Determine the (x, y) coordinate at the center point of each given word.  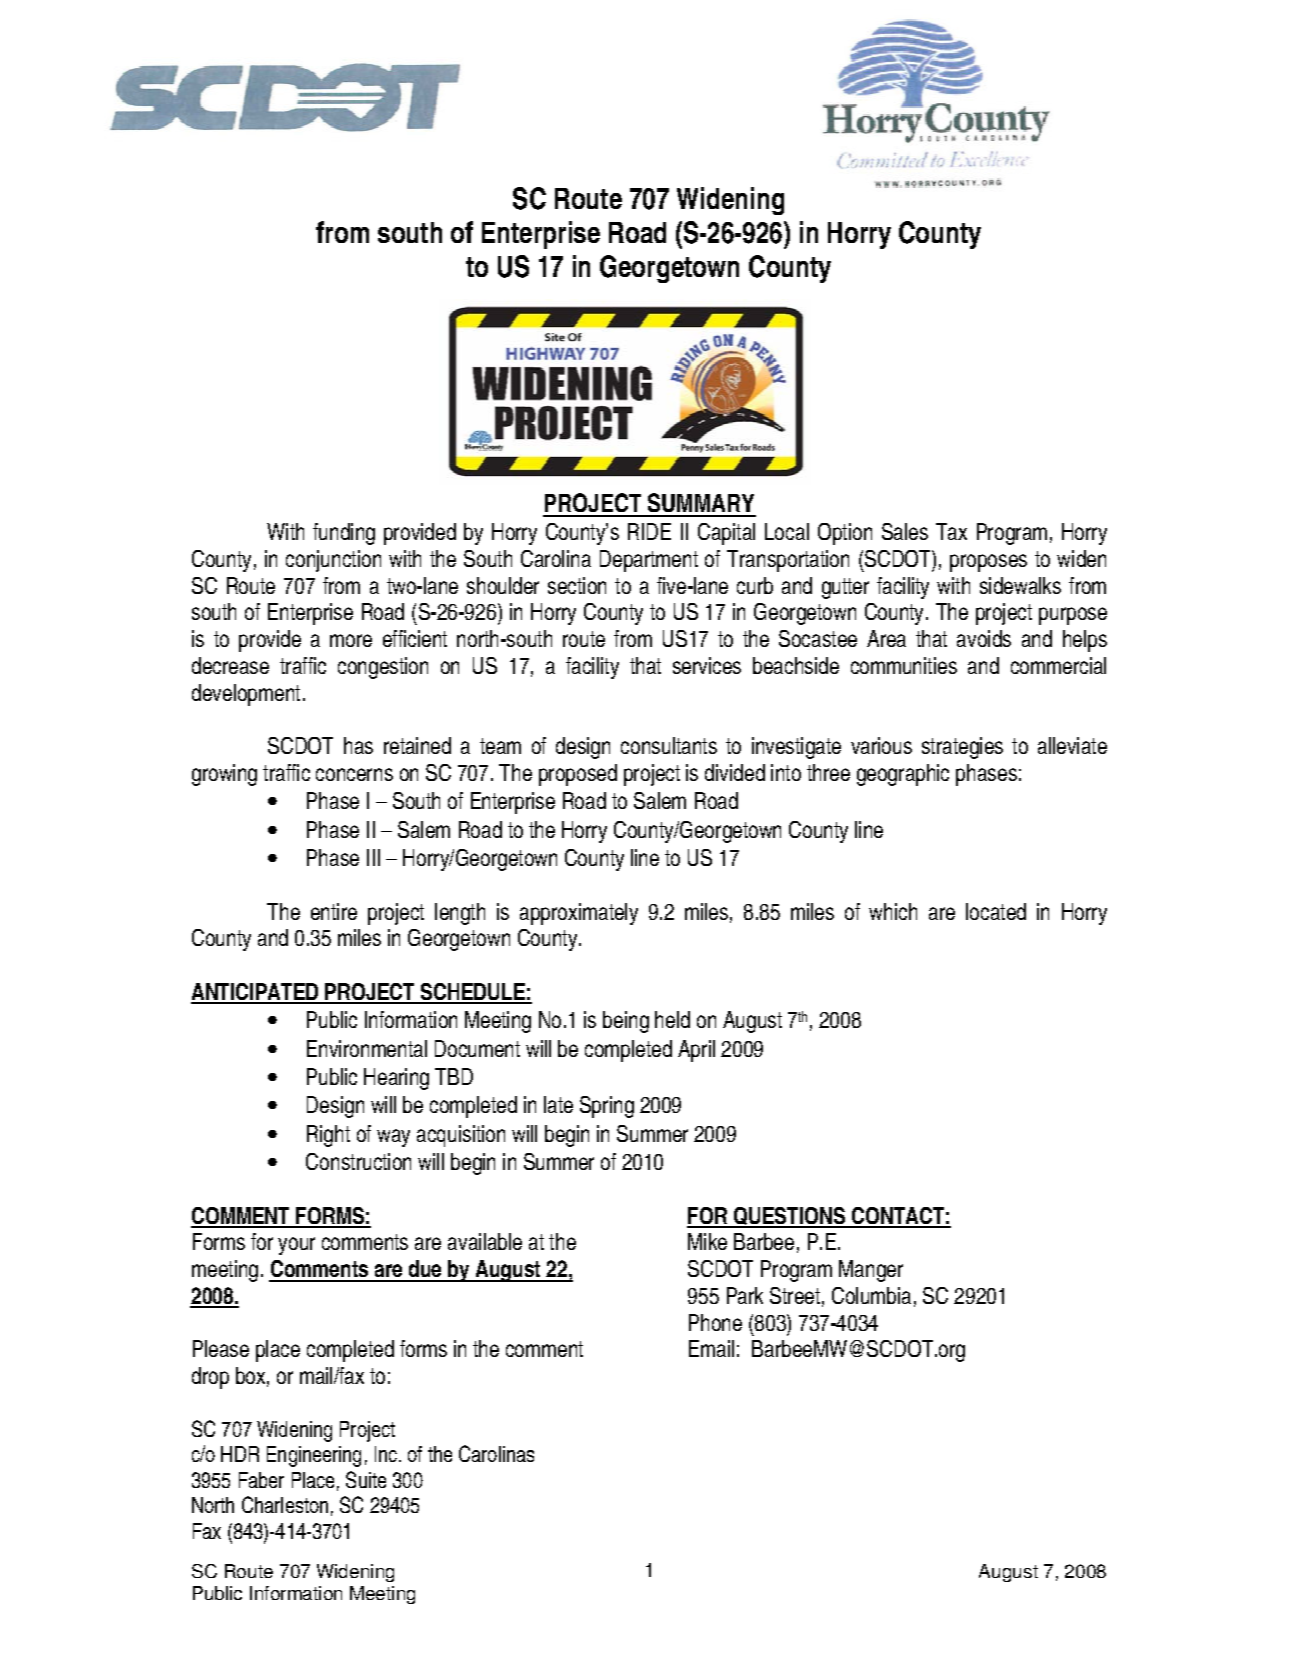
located (996, 911)
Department (649, 561)
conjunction (333, 561)
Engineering (314, 1456)
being (626, 1022)
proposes (988, 563)
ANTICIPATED (256, 993)
